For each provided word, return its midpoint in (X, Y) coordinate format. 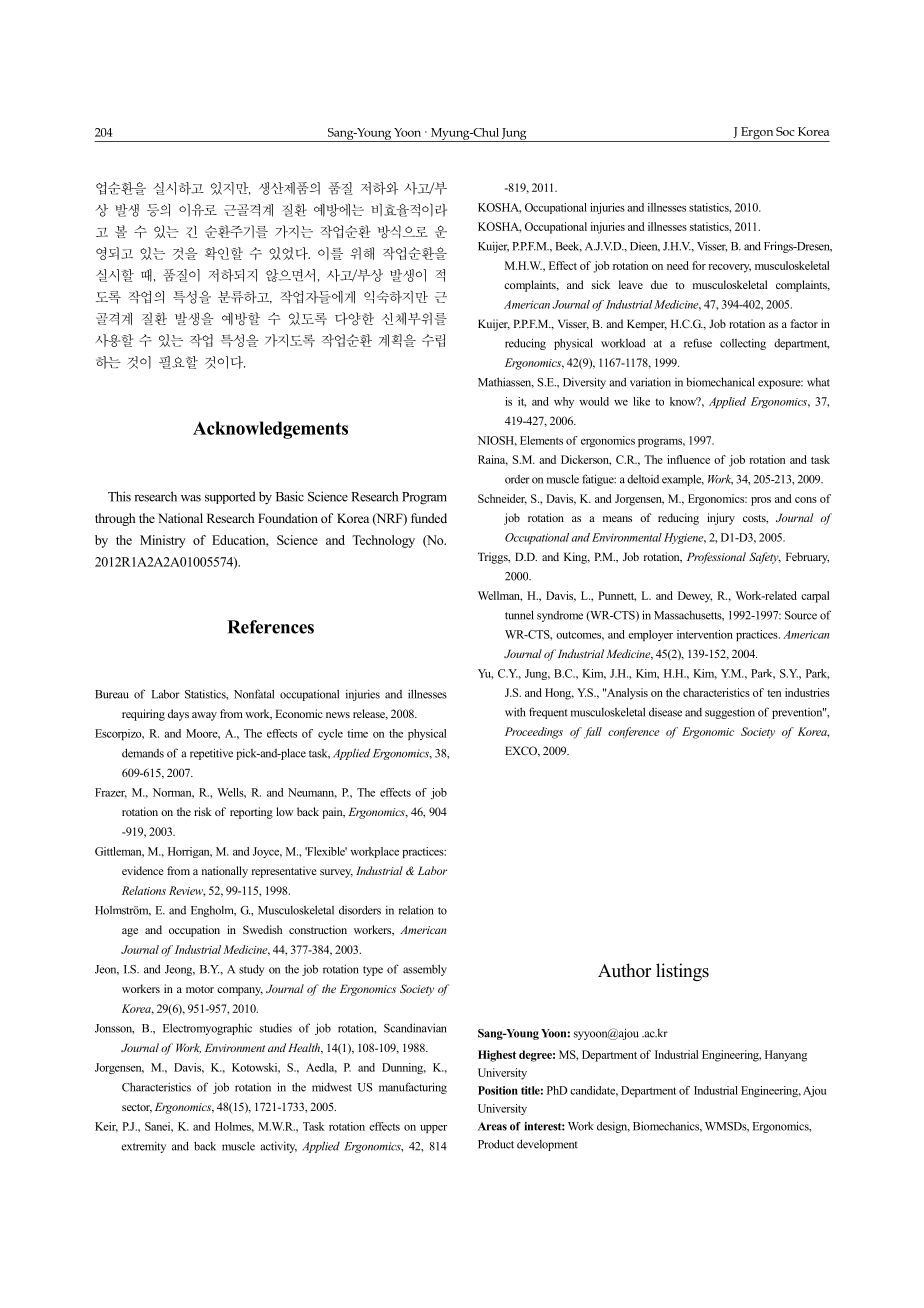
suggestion (730, 713)
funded (429, 518)
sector (137, 1108)
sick (601, 284)
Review (187, 891)
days (178, 715)
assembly (425, 970)
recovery (729, 268)
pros (761, 501)
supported (230, 497)
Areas (492, 1126)
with (515, 712)
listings (682, 972)
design (613, 1127)
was (191, 498)
